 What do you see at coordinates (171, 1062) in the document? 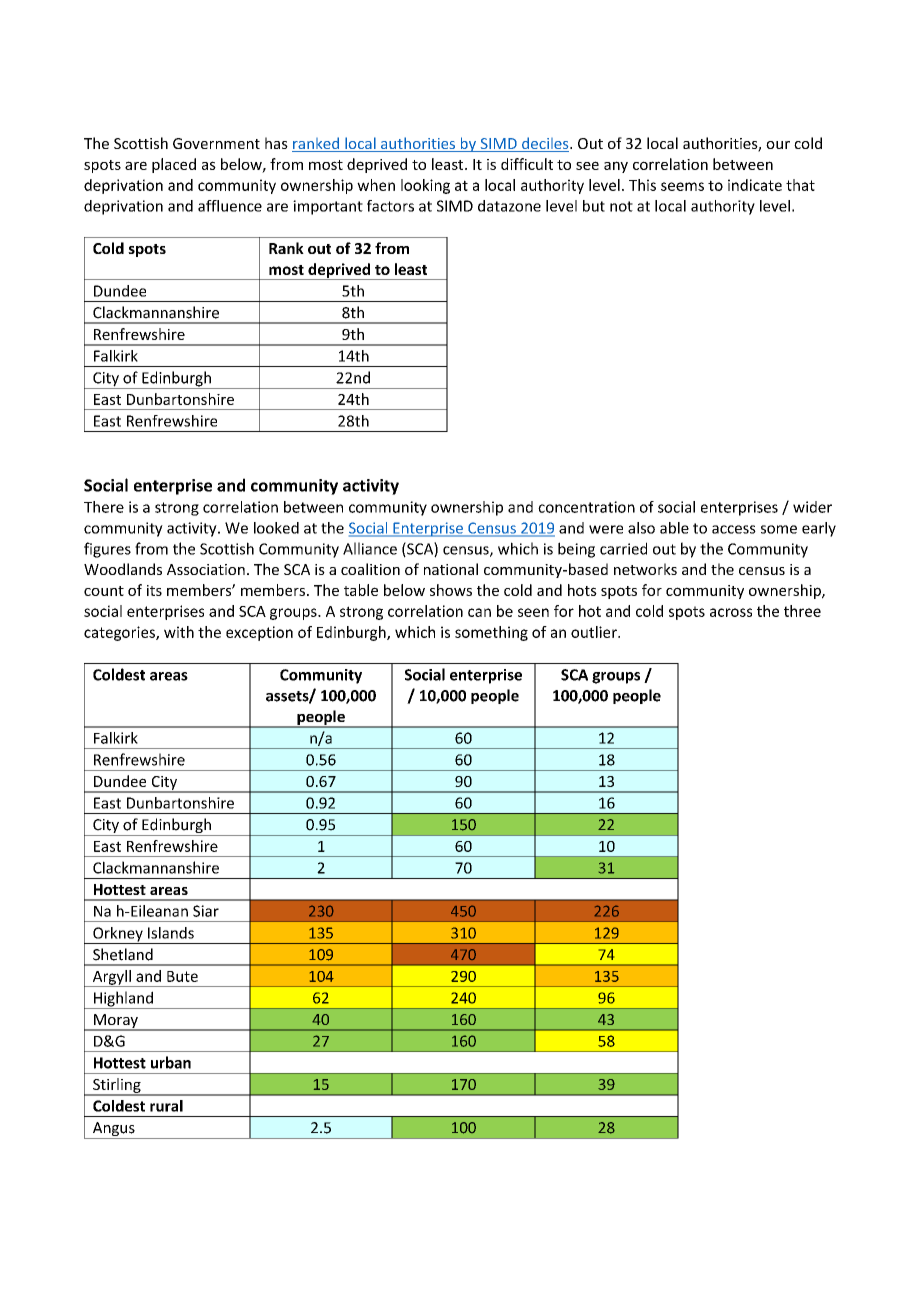
I see `urban` at bounding box center [171, 1062].
